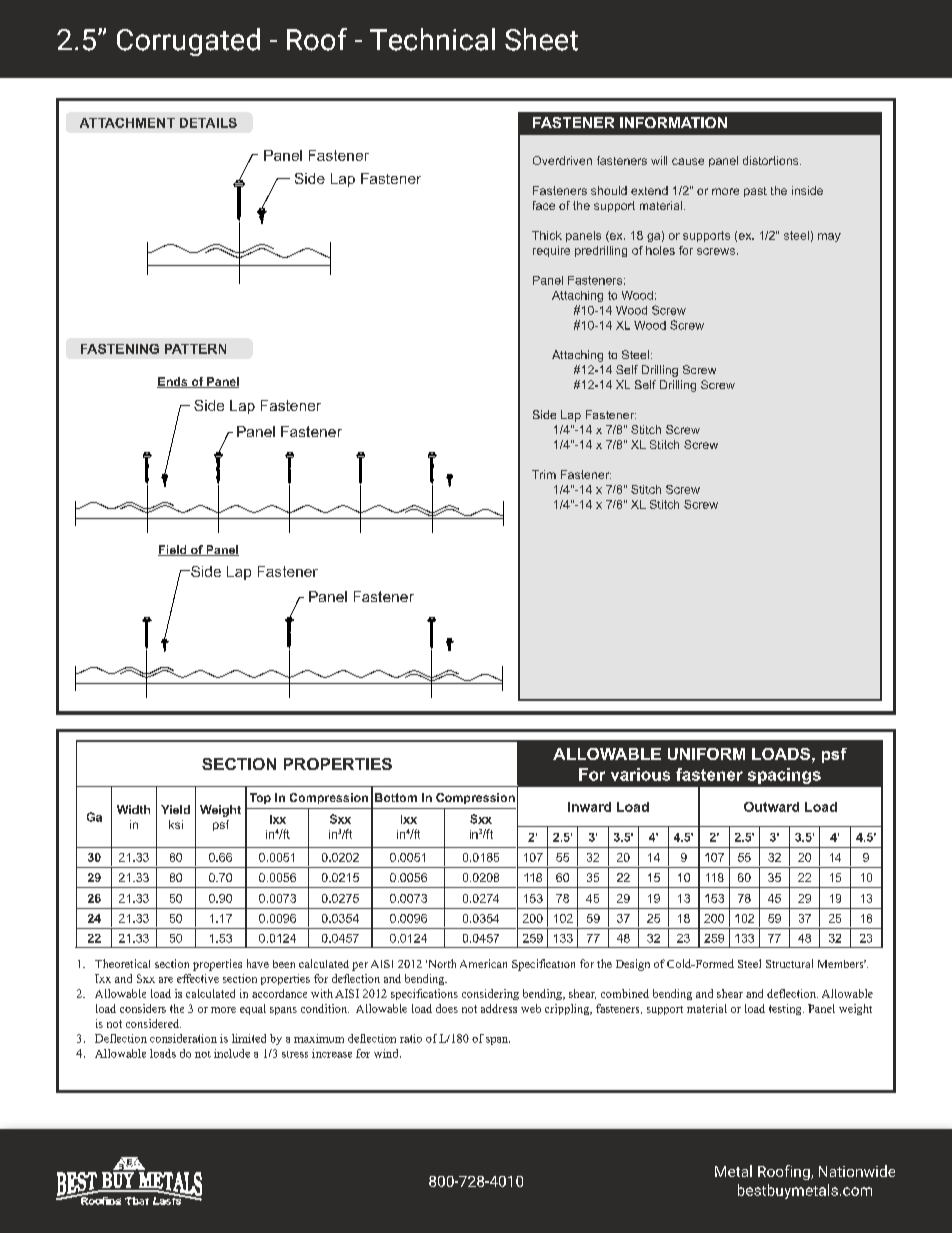 This document has height=1233, width=952. What do you see at coordinates (483, 963) in the document?
I see `American` at bounding box center [483, 963].
